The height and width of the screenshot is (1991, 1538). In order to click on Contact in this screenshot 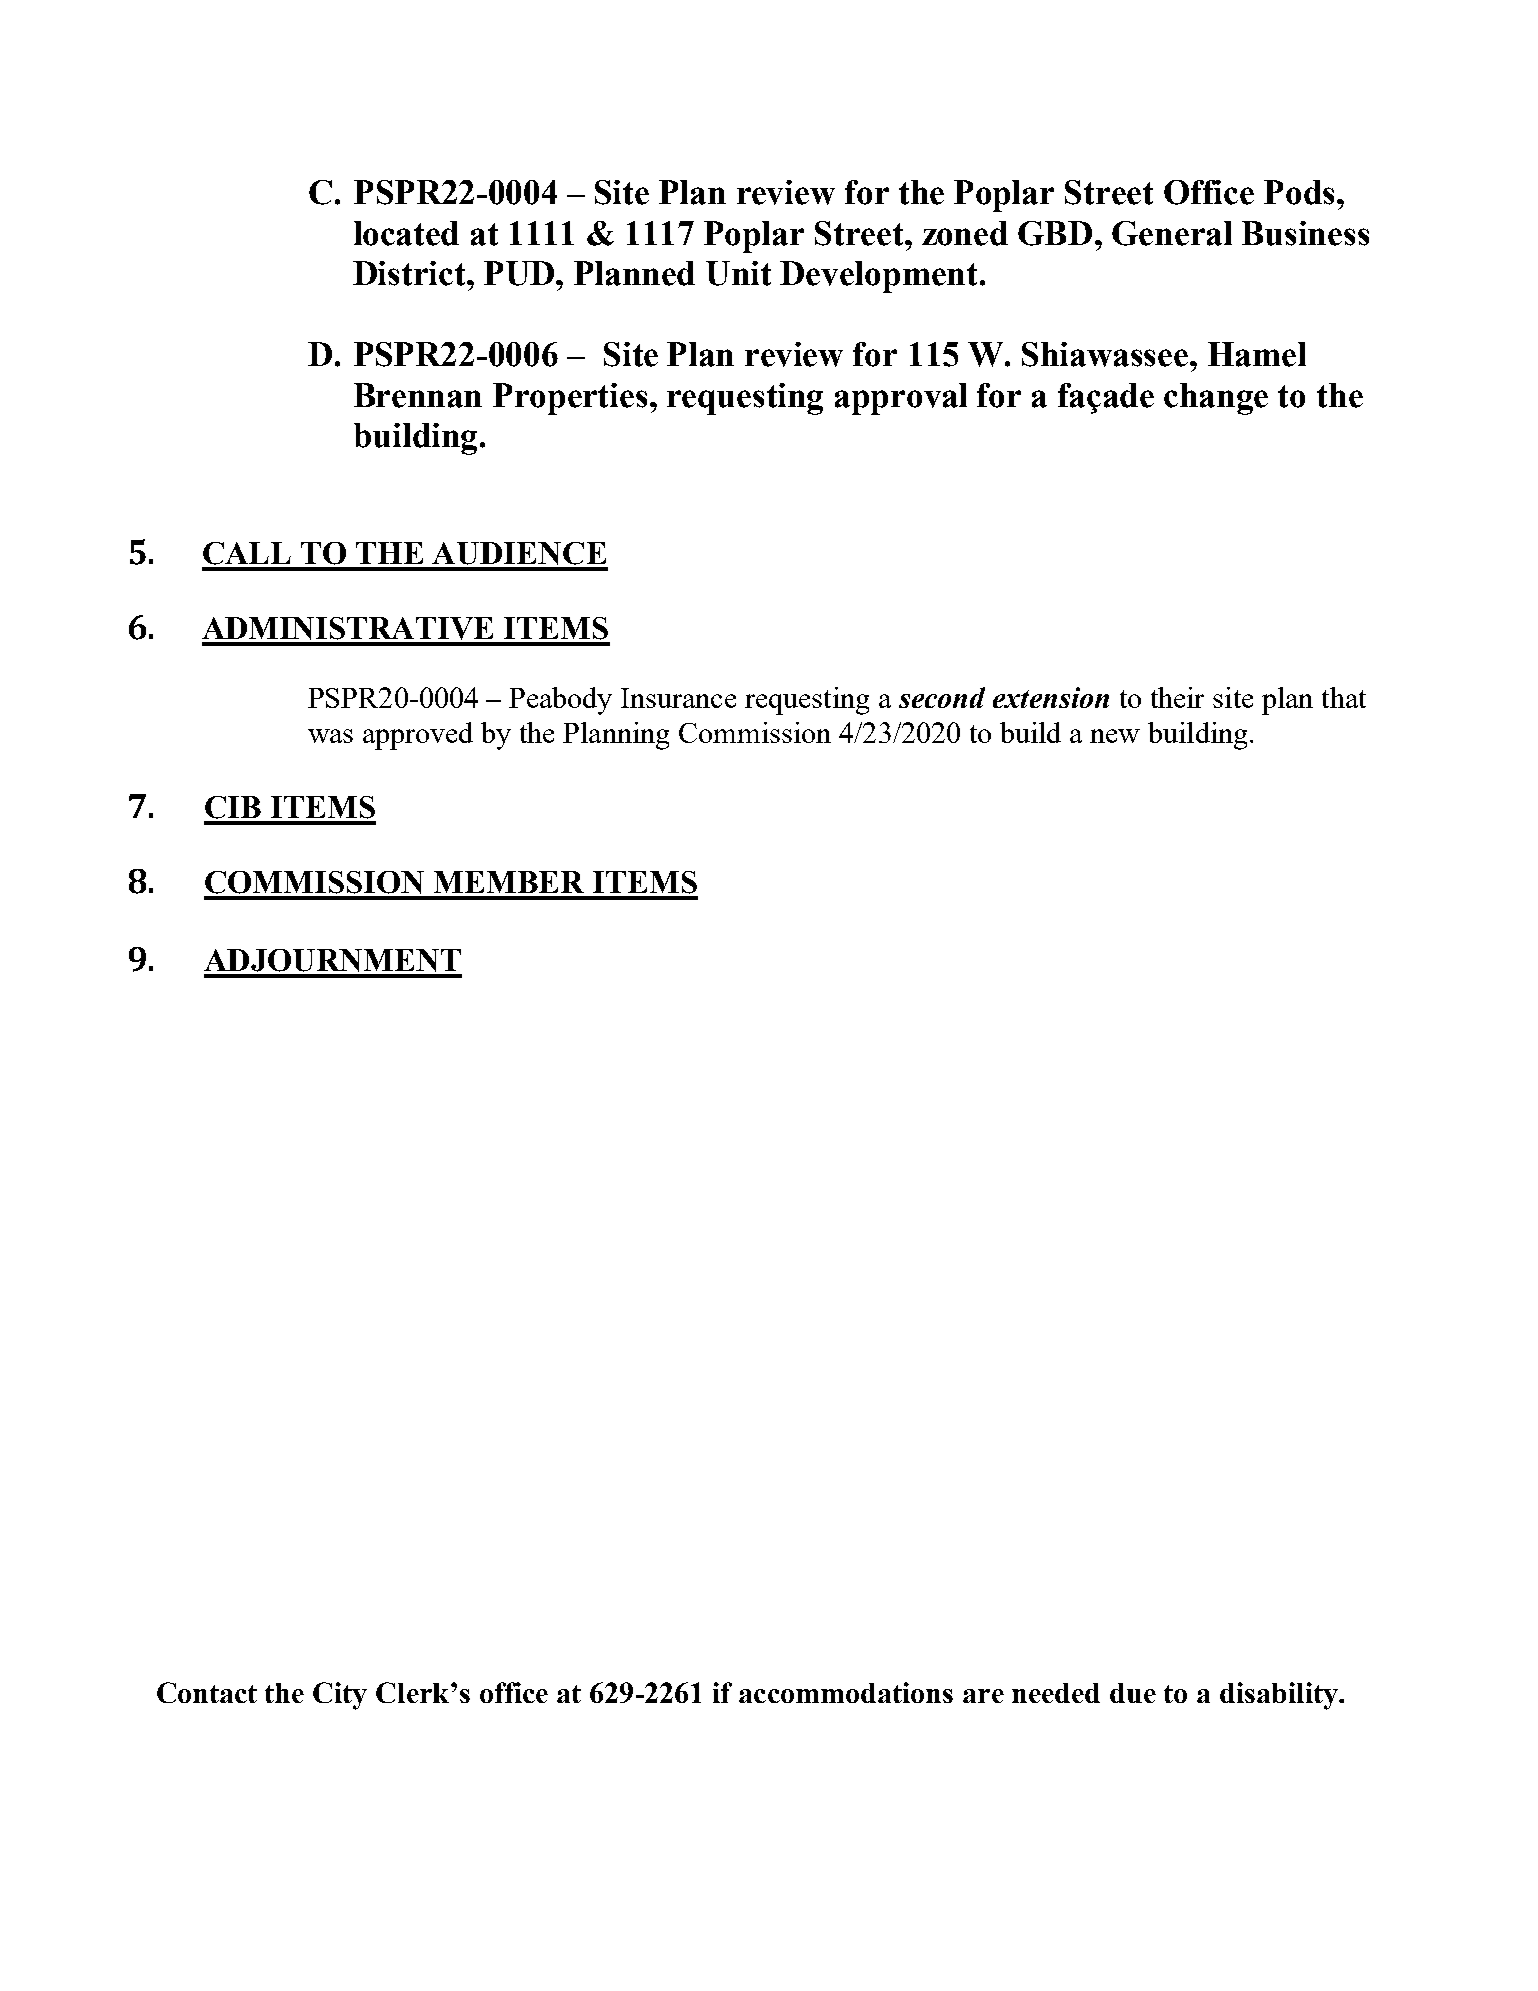, I will do `click(207, 1692)`.
